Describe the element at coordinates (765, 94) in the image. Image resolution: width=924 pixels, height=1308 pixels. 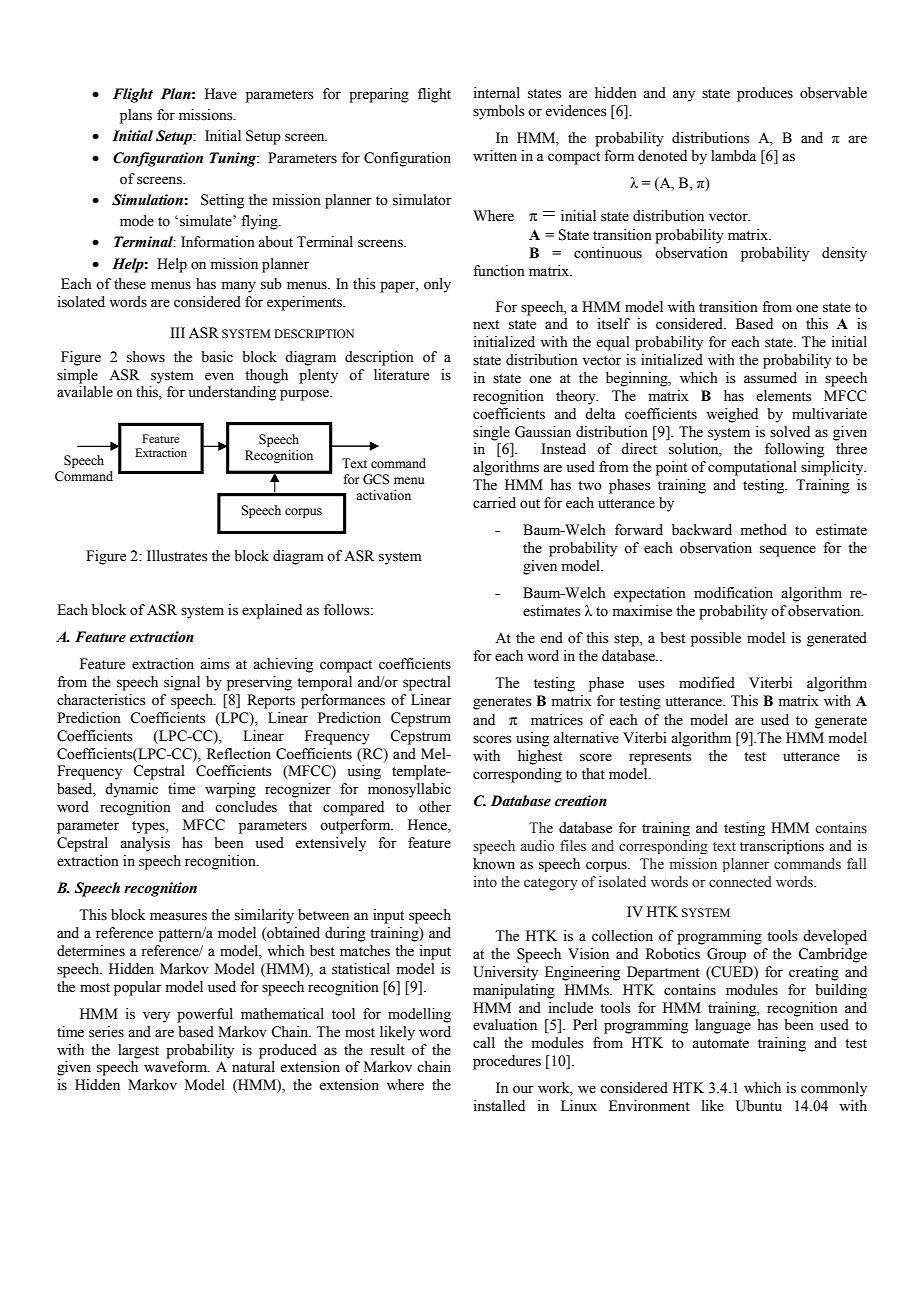
I see `produces` at that location.
